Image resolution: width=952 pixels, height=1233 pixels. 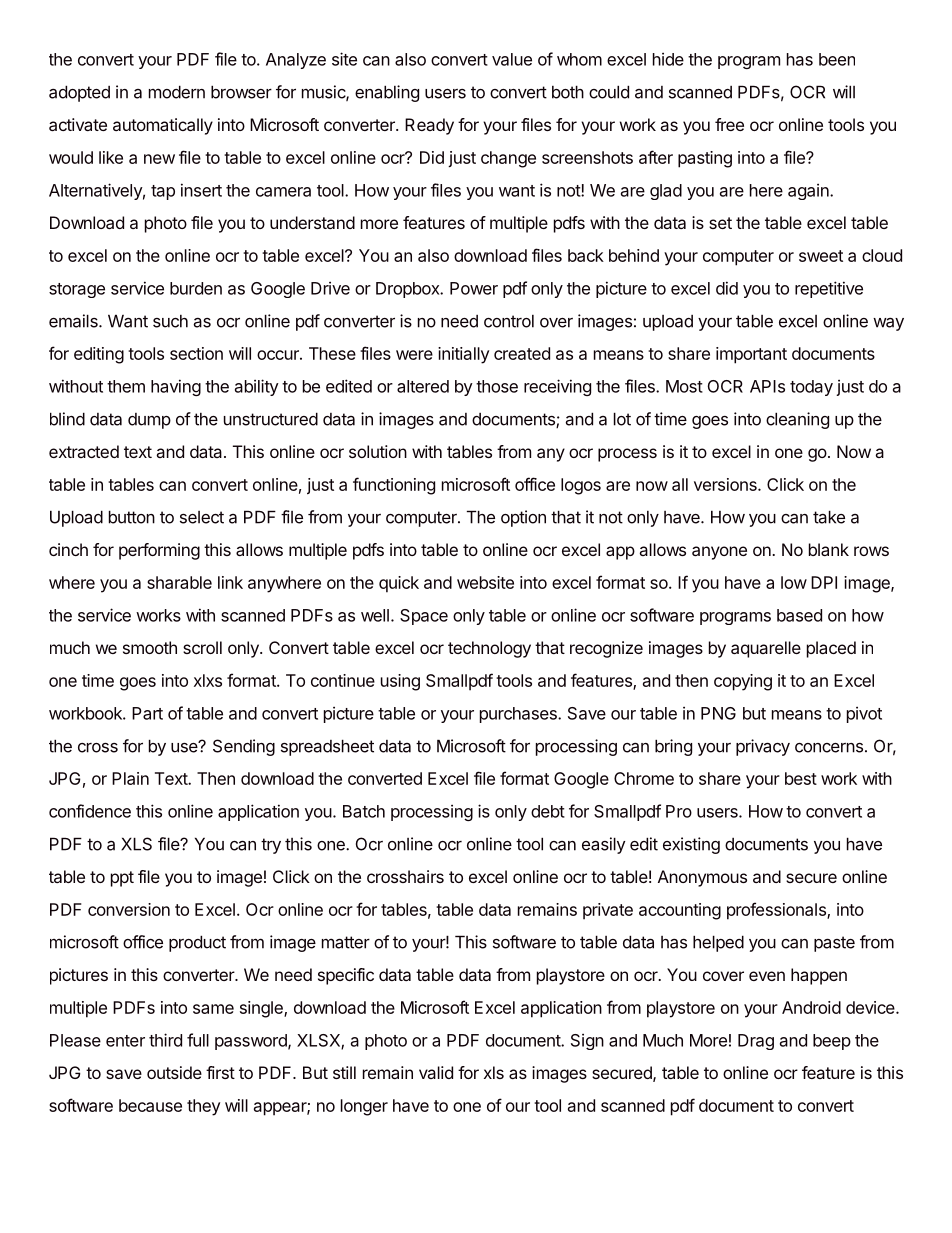 I want to click on performing, so click(x=159, y=551).
